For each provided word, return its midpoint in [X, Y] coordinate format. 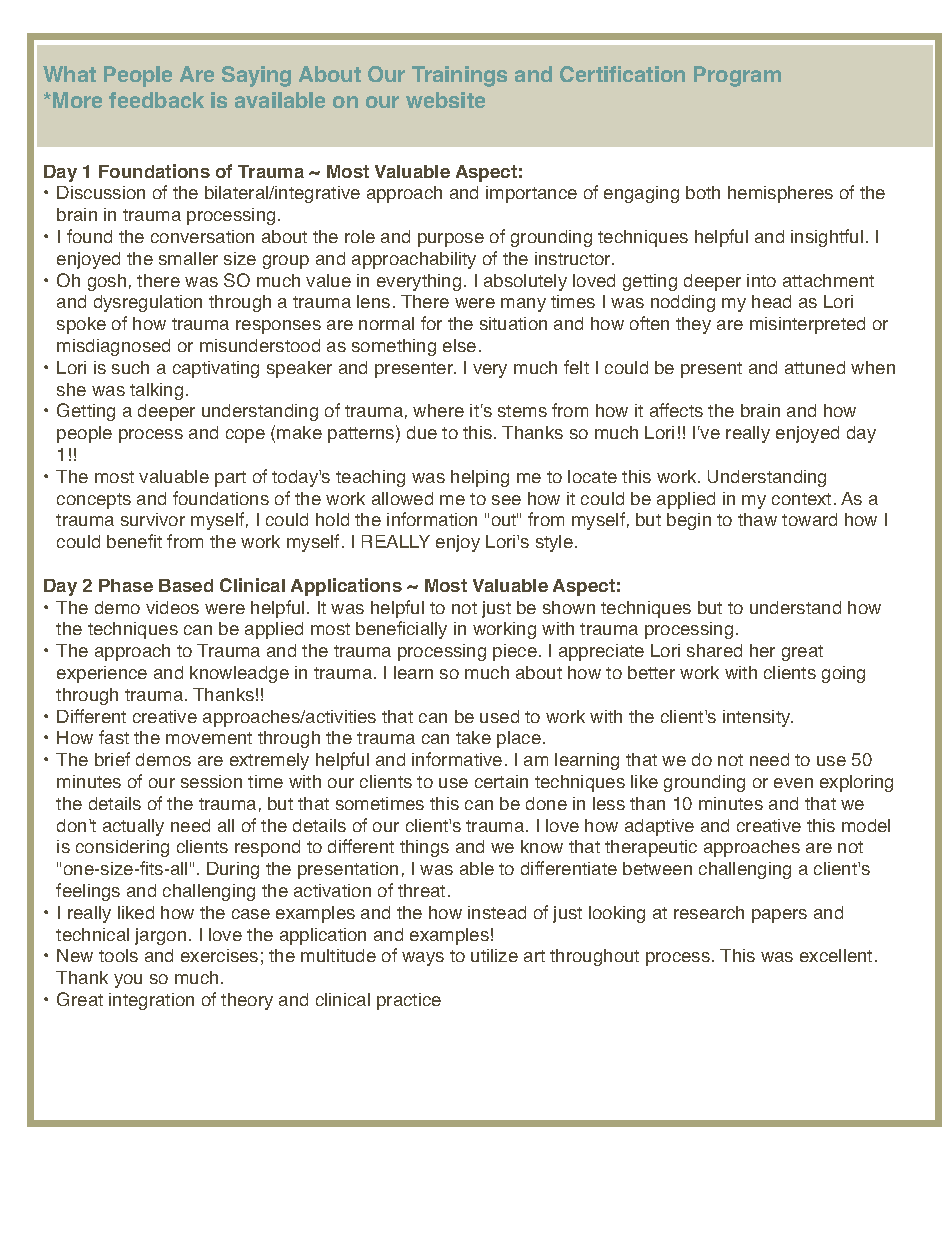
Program [737, 76]
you [128, 981]
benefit [134, 541]
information [432, 519]
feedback [156, 100]
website [445, 100]
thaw [757, 519]
